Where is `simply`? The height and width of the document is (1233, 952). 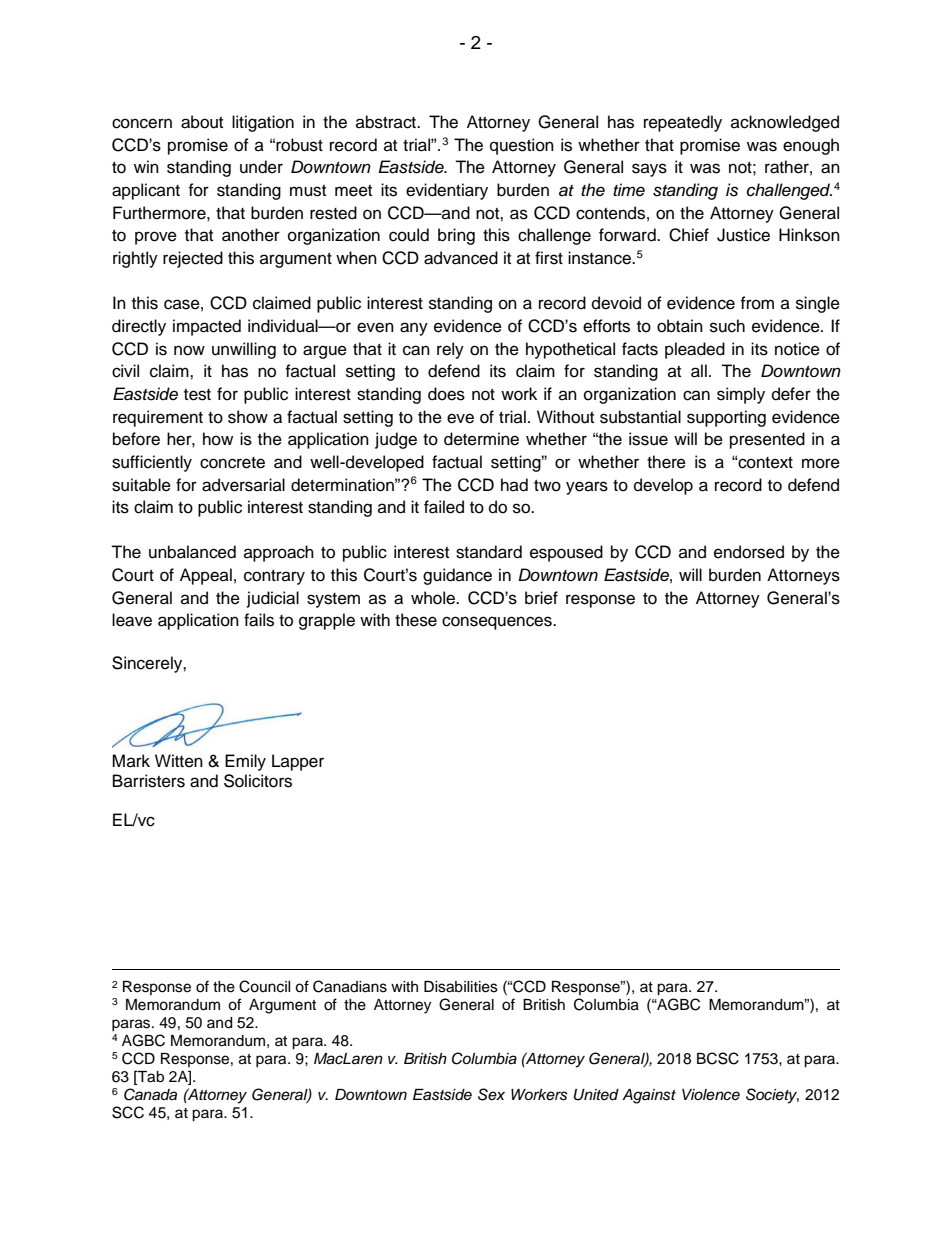 simply is located at coordinates (741, 395).
